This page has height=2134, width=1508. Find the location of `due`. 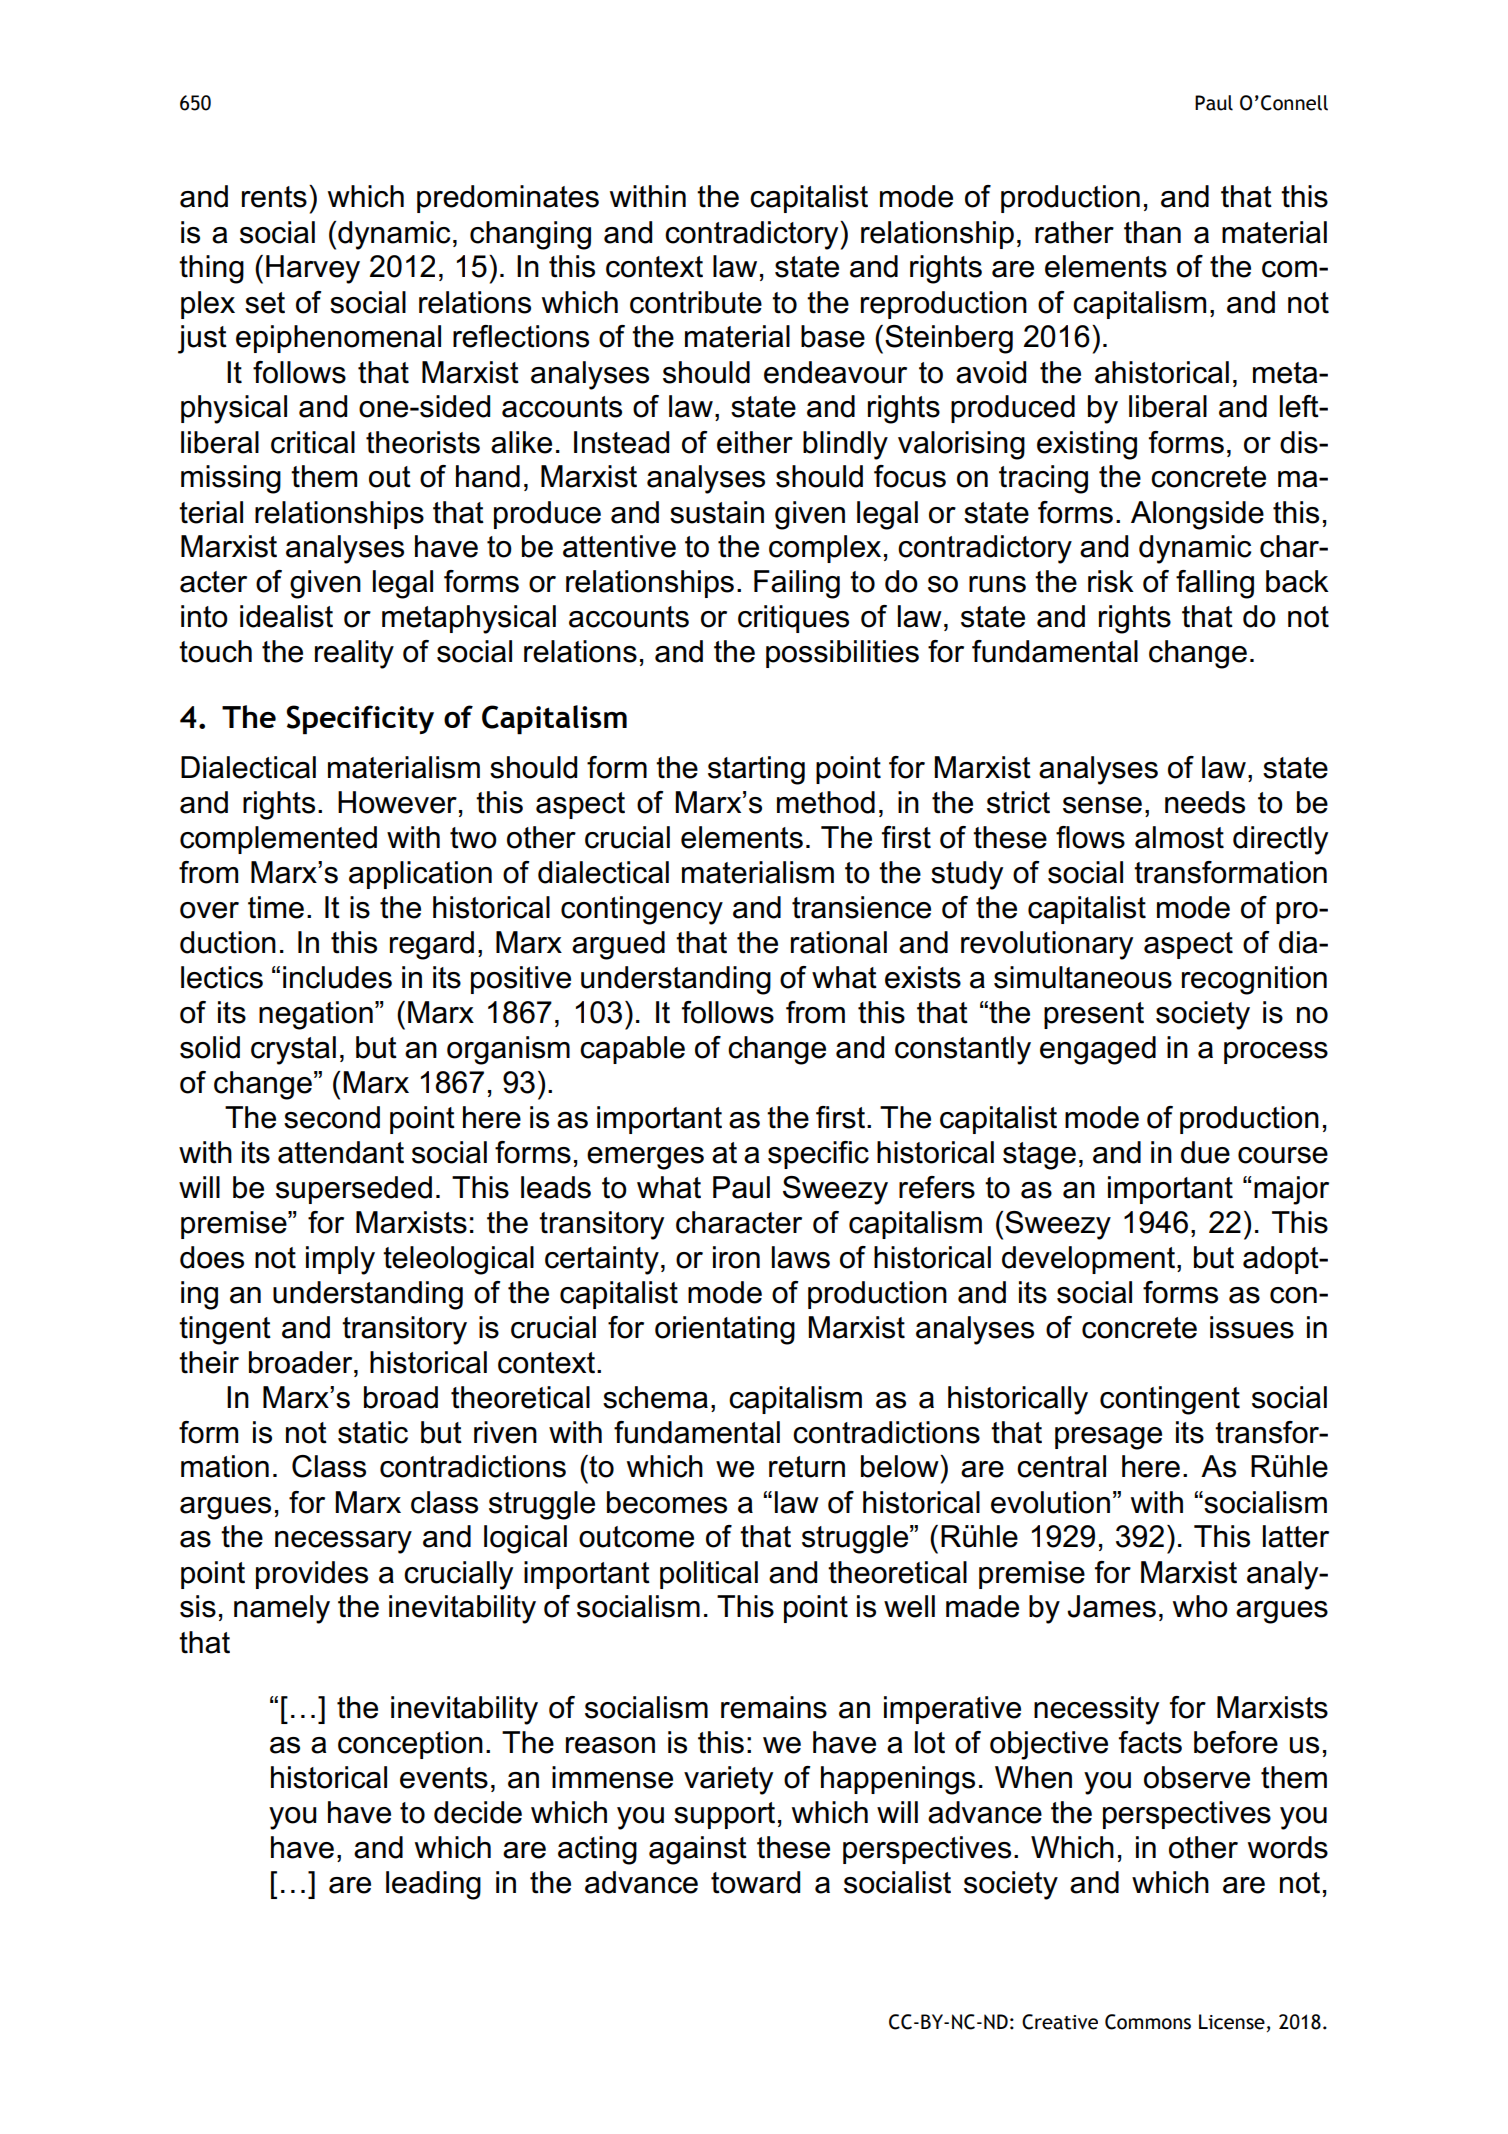

due is located at coordinates (1205, 1152).
